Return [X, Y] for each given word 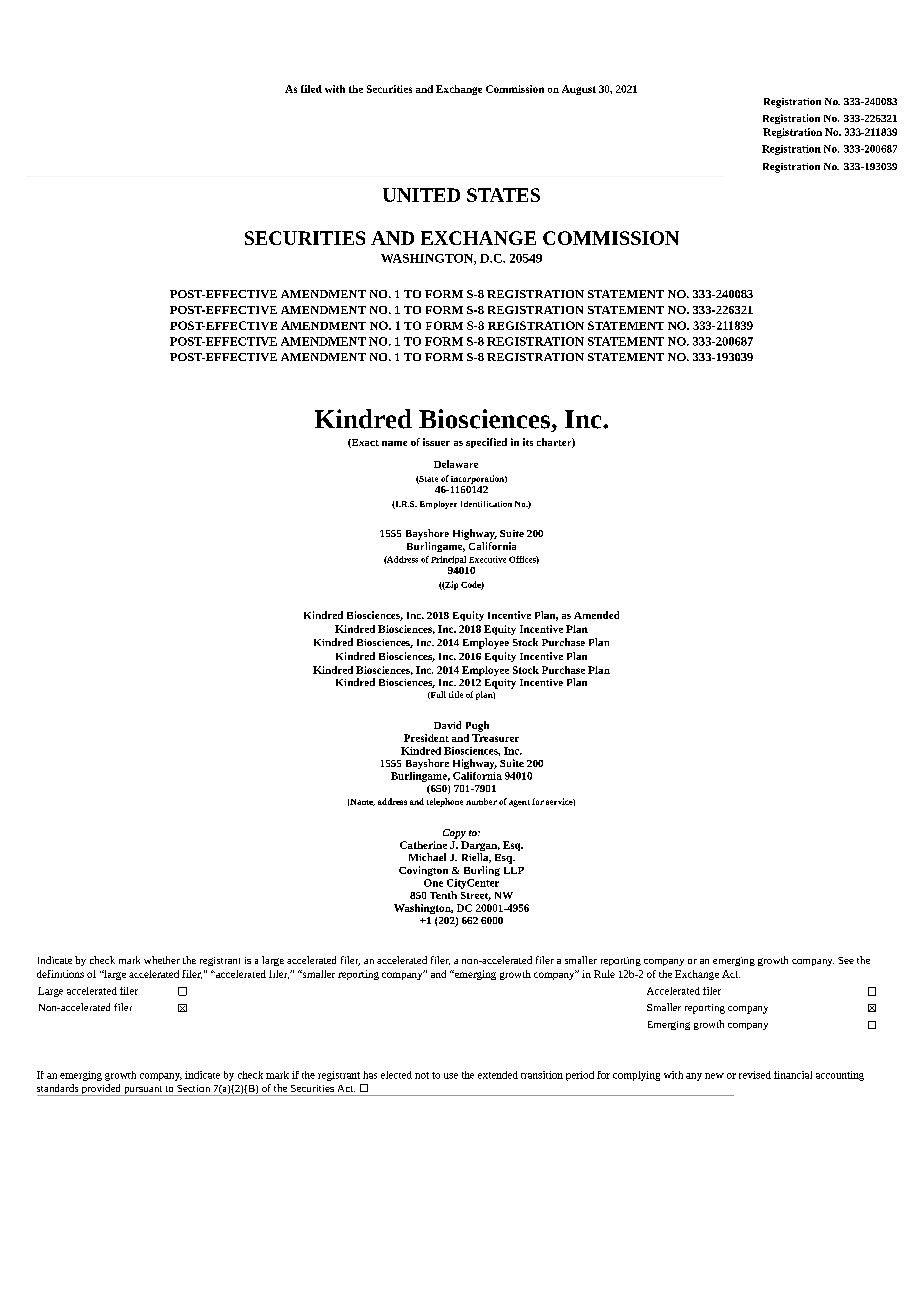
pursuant [143, 1091]
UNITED [421, 195]
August [579, 90]
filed [311, 89]
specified [486, 443]
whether [162, 960]
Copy [454, 834]
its [528, 442]
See [846, 960]
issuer [436, 442]
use [451, 1076]
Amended [596, 615]
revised [755, 1075]
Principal [448, 560]
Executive [487, 559]
